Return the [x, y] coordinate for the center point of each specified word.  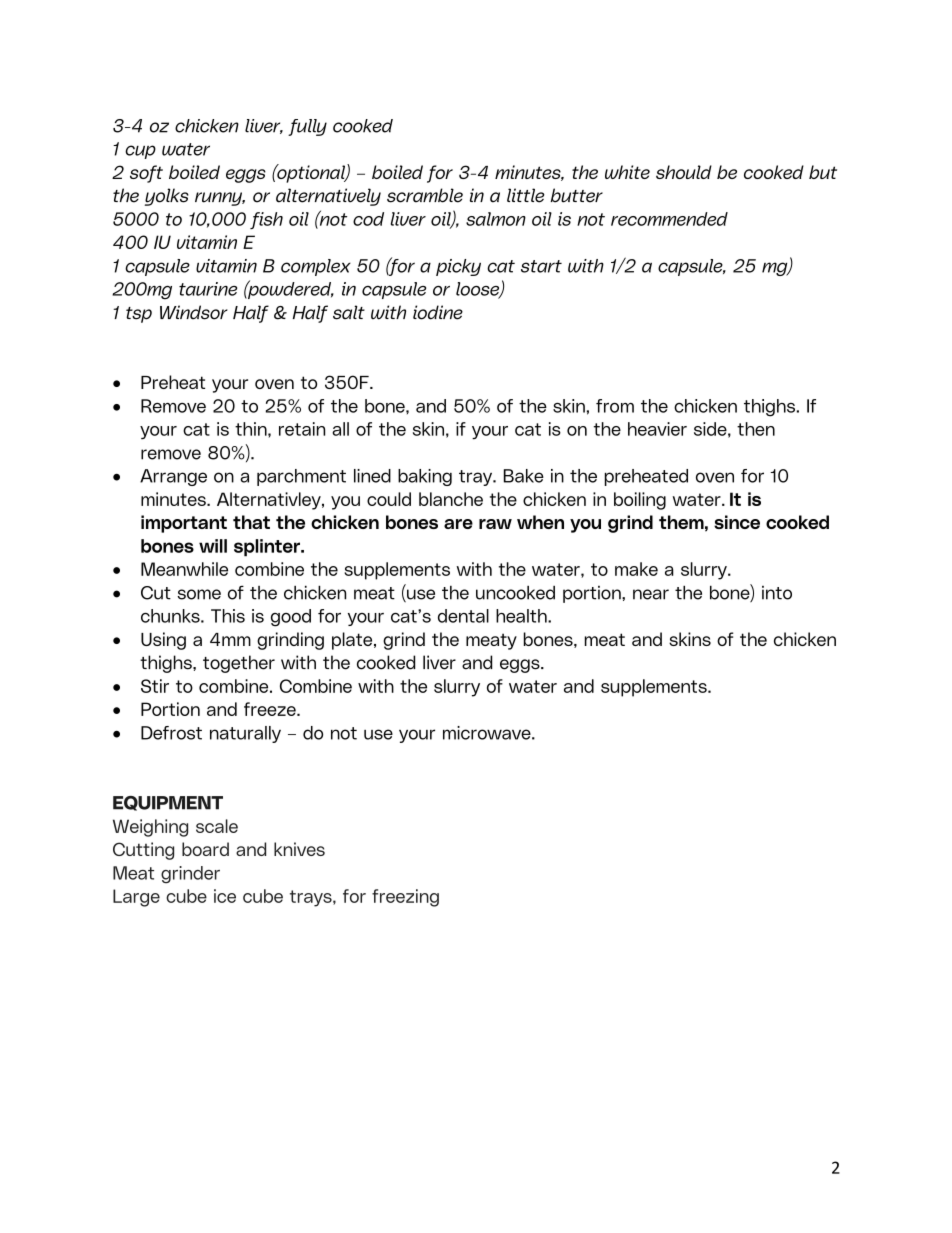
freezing [405, 898]
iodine [438, 312]
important [184, 524]
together [239, 664]
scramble [425, 195]
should [684, 172]
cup [140, 152]
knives [299, 849]
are [458, 524]
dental [463, 616]
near [651, 594]
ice [225, 896]
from [615, 406]
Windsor [194, 312]
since [737, 522]
